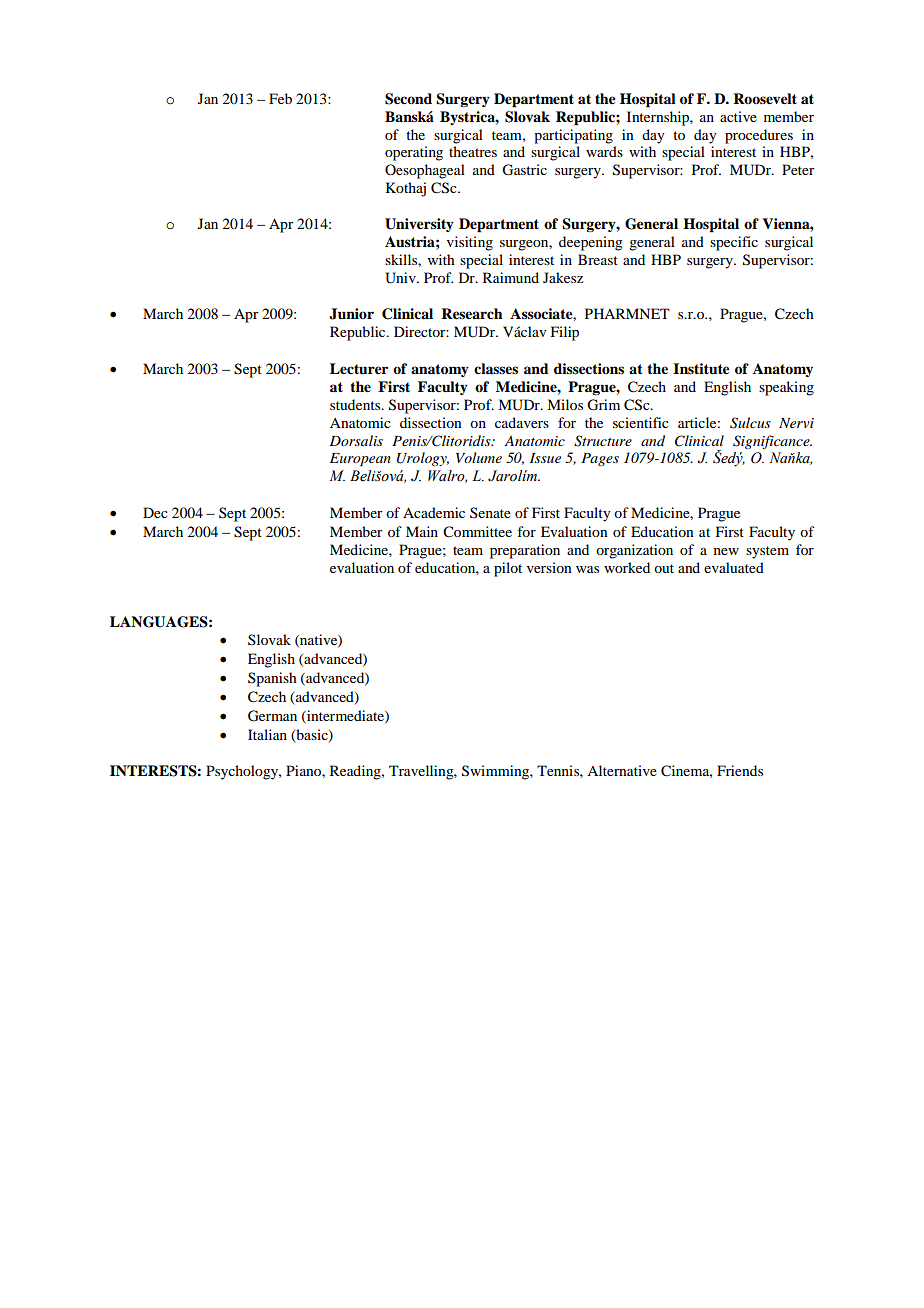 Image resolution: width=924 pixels, height=1308 pixels. What do you see at coordinates (738, 116) in the image?
I see `active` at bounding box center [738, 116].
